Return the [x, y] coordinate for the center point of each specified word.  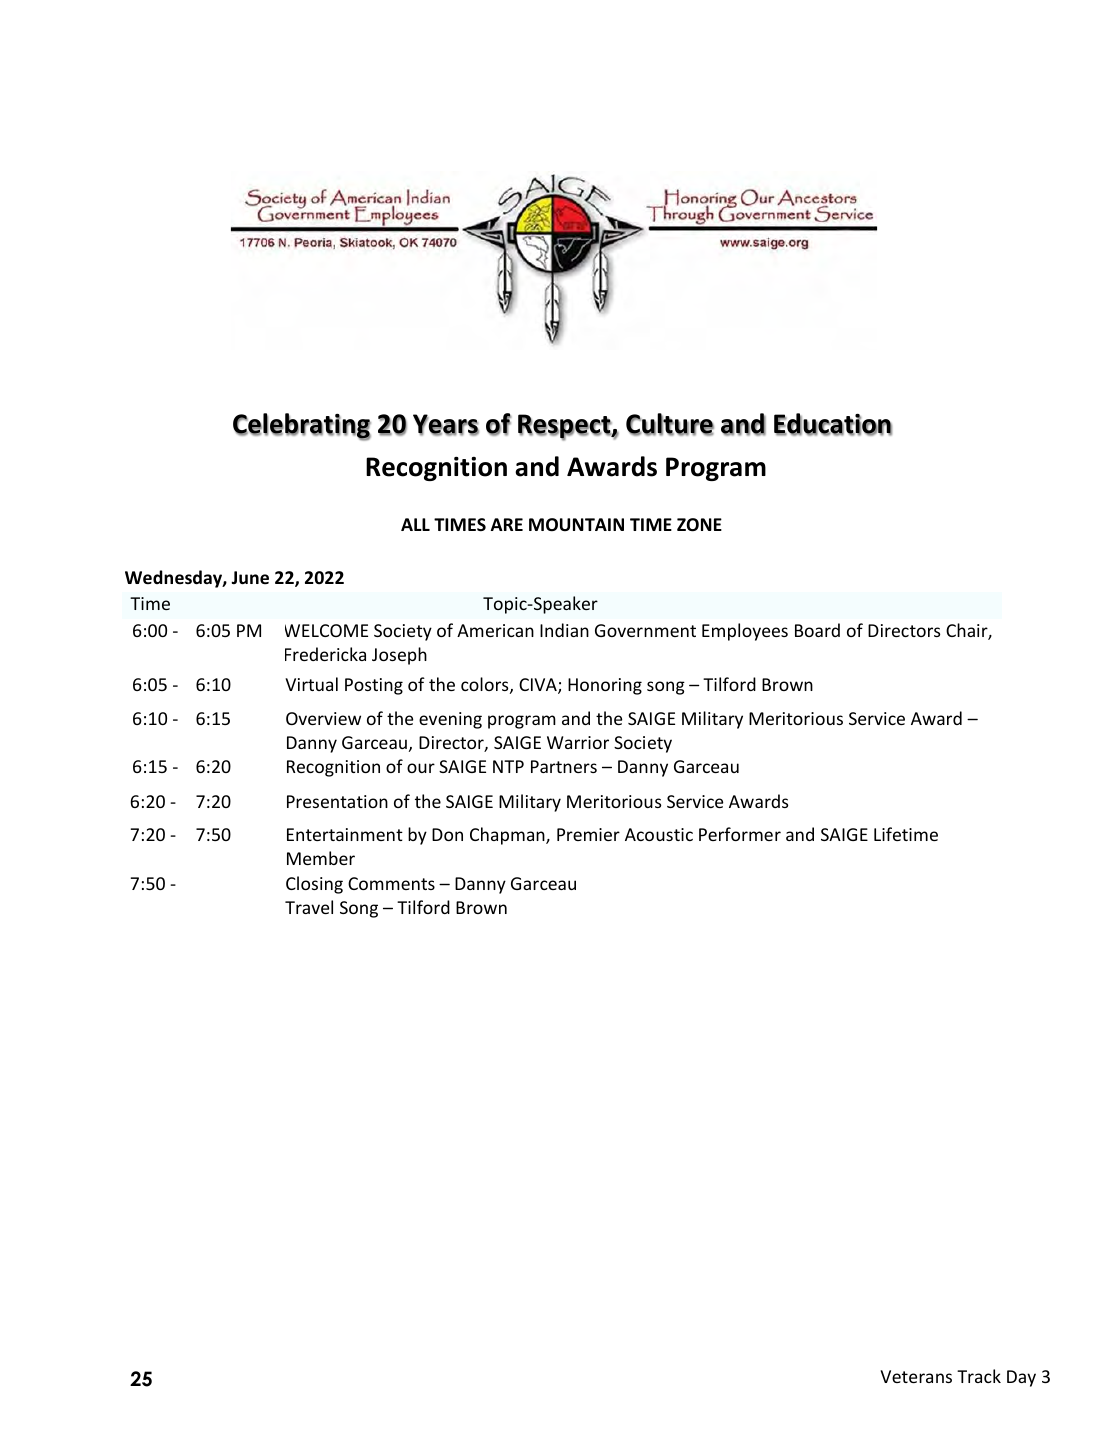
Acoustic [659, 834]
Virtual [311, 684]
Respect [565, 427]
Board [817, 630]
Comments [391, 883]
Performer [740, 834]
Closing [314, 885]
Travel [309, 907]
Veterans [916, 1376]
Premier [588, 834]
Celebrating [302, 427]
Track [979, 1376]
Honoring [605, 686]
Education [833, 424]
